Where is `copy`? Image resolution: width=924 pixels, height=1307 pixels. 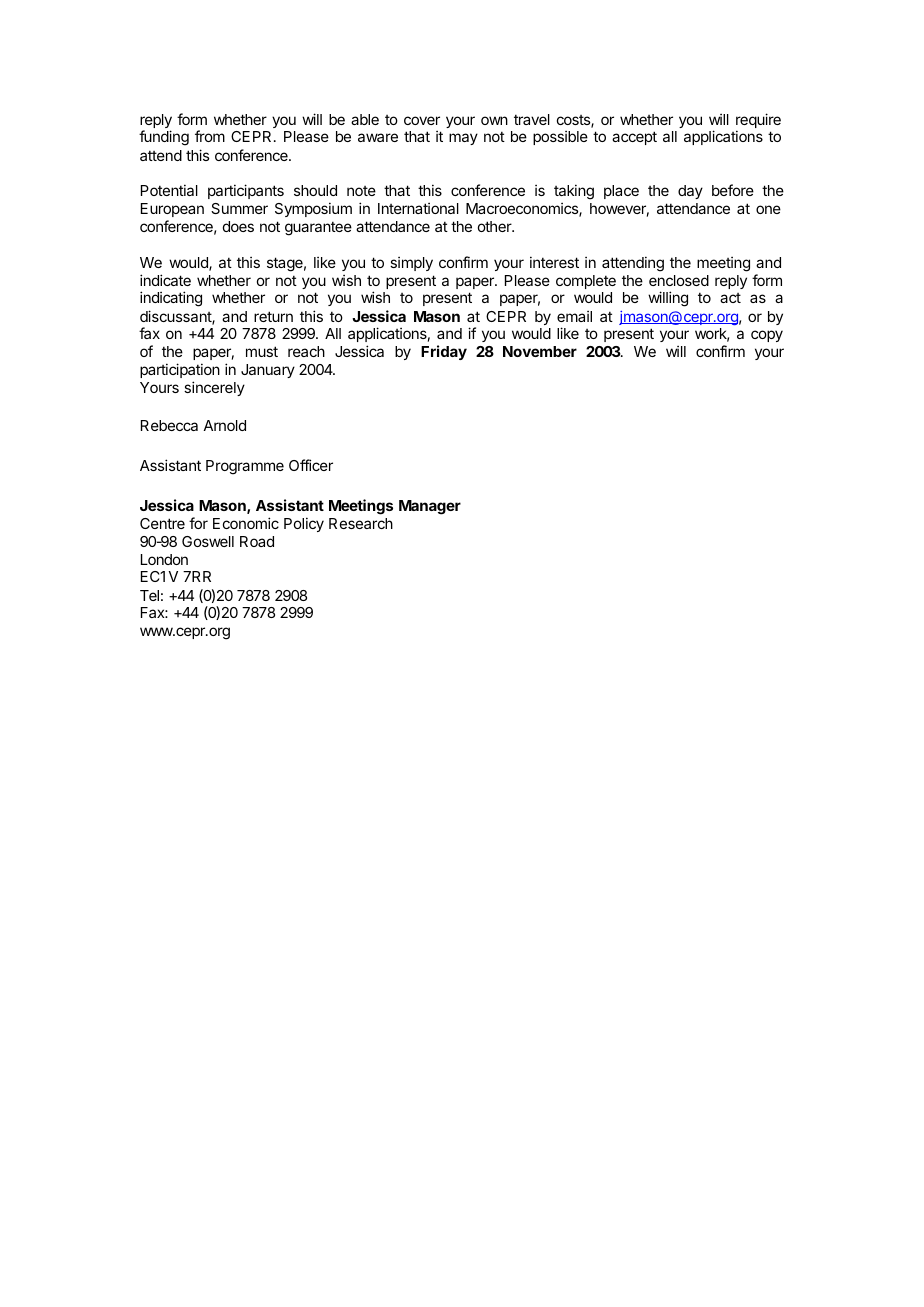
copy is located at coordinates (767, 336).
